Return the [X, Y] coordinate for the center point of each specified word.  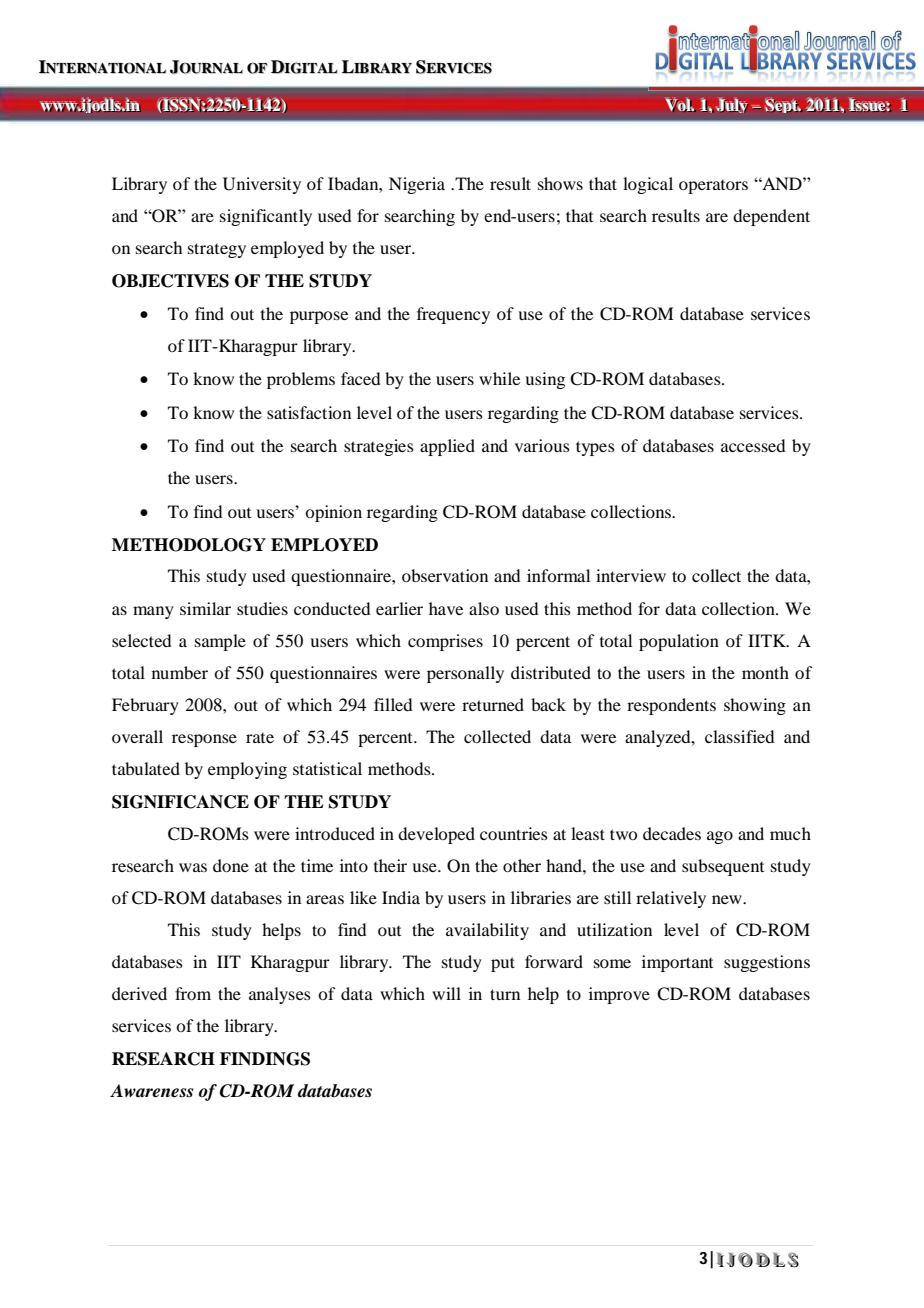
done [231, 865]
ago [720, 837]
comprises [445, 642]
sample [220, 642]
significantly [266, 217]
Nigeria [417, 185]
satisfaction [309, 412]
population [679, 642]
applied [447, 447]
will [446, 993]
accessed [753, 445]
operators [713, 187]
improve [619, 995]
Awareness [151, 1091]
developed [436, 835]
